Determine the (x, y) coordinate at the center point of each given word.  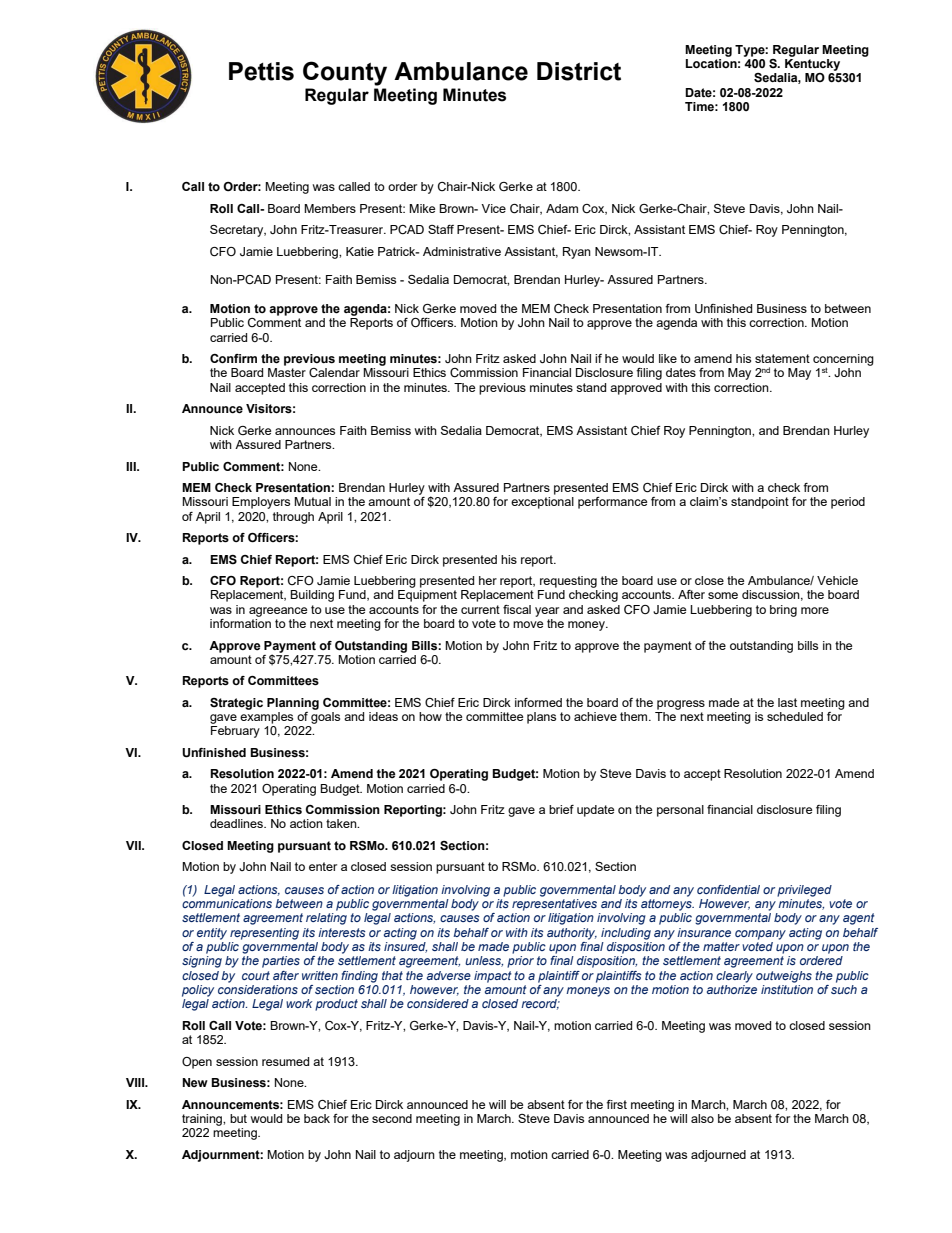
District (579, 71)
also (702, 1118)
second (392, 1118)
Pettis (261, 71)
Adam (562, 208)
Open (197, 1063)
